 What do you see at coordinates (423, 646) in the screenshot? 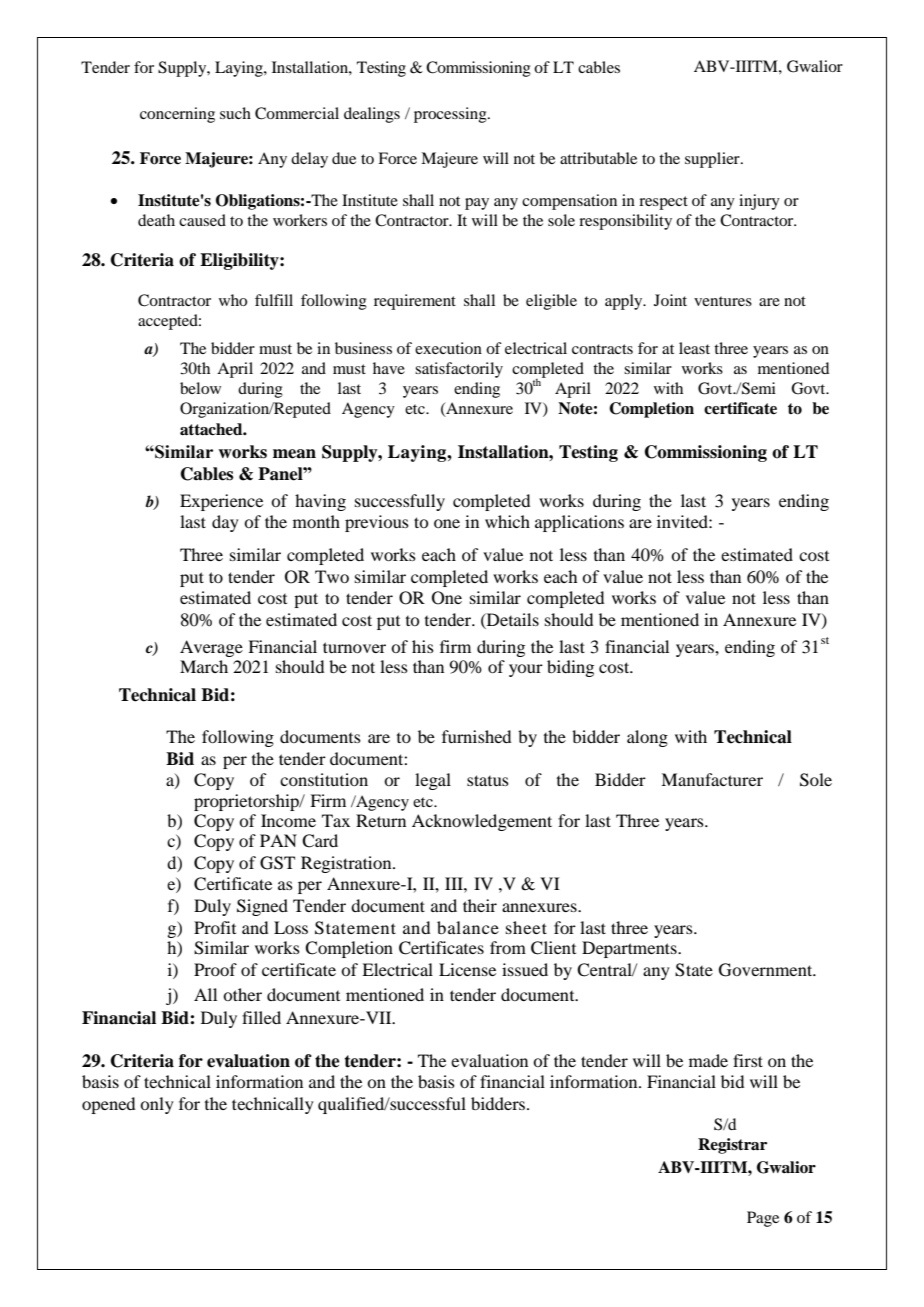
I see `his` at bounding box center [423, 646].
